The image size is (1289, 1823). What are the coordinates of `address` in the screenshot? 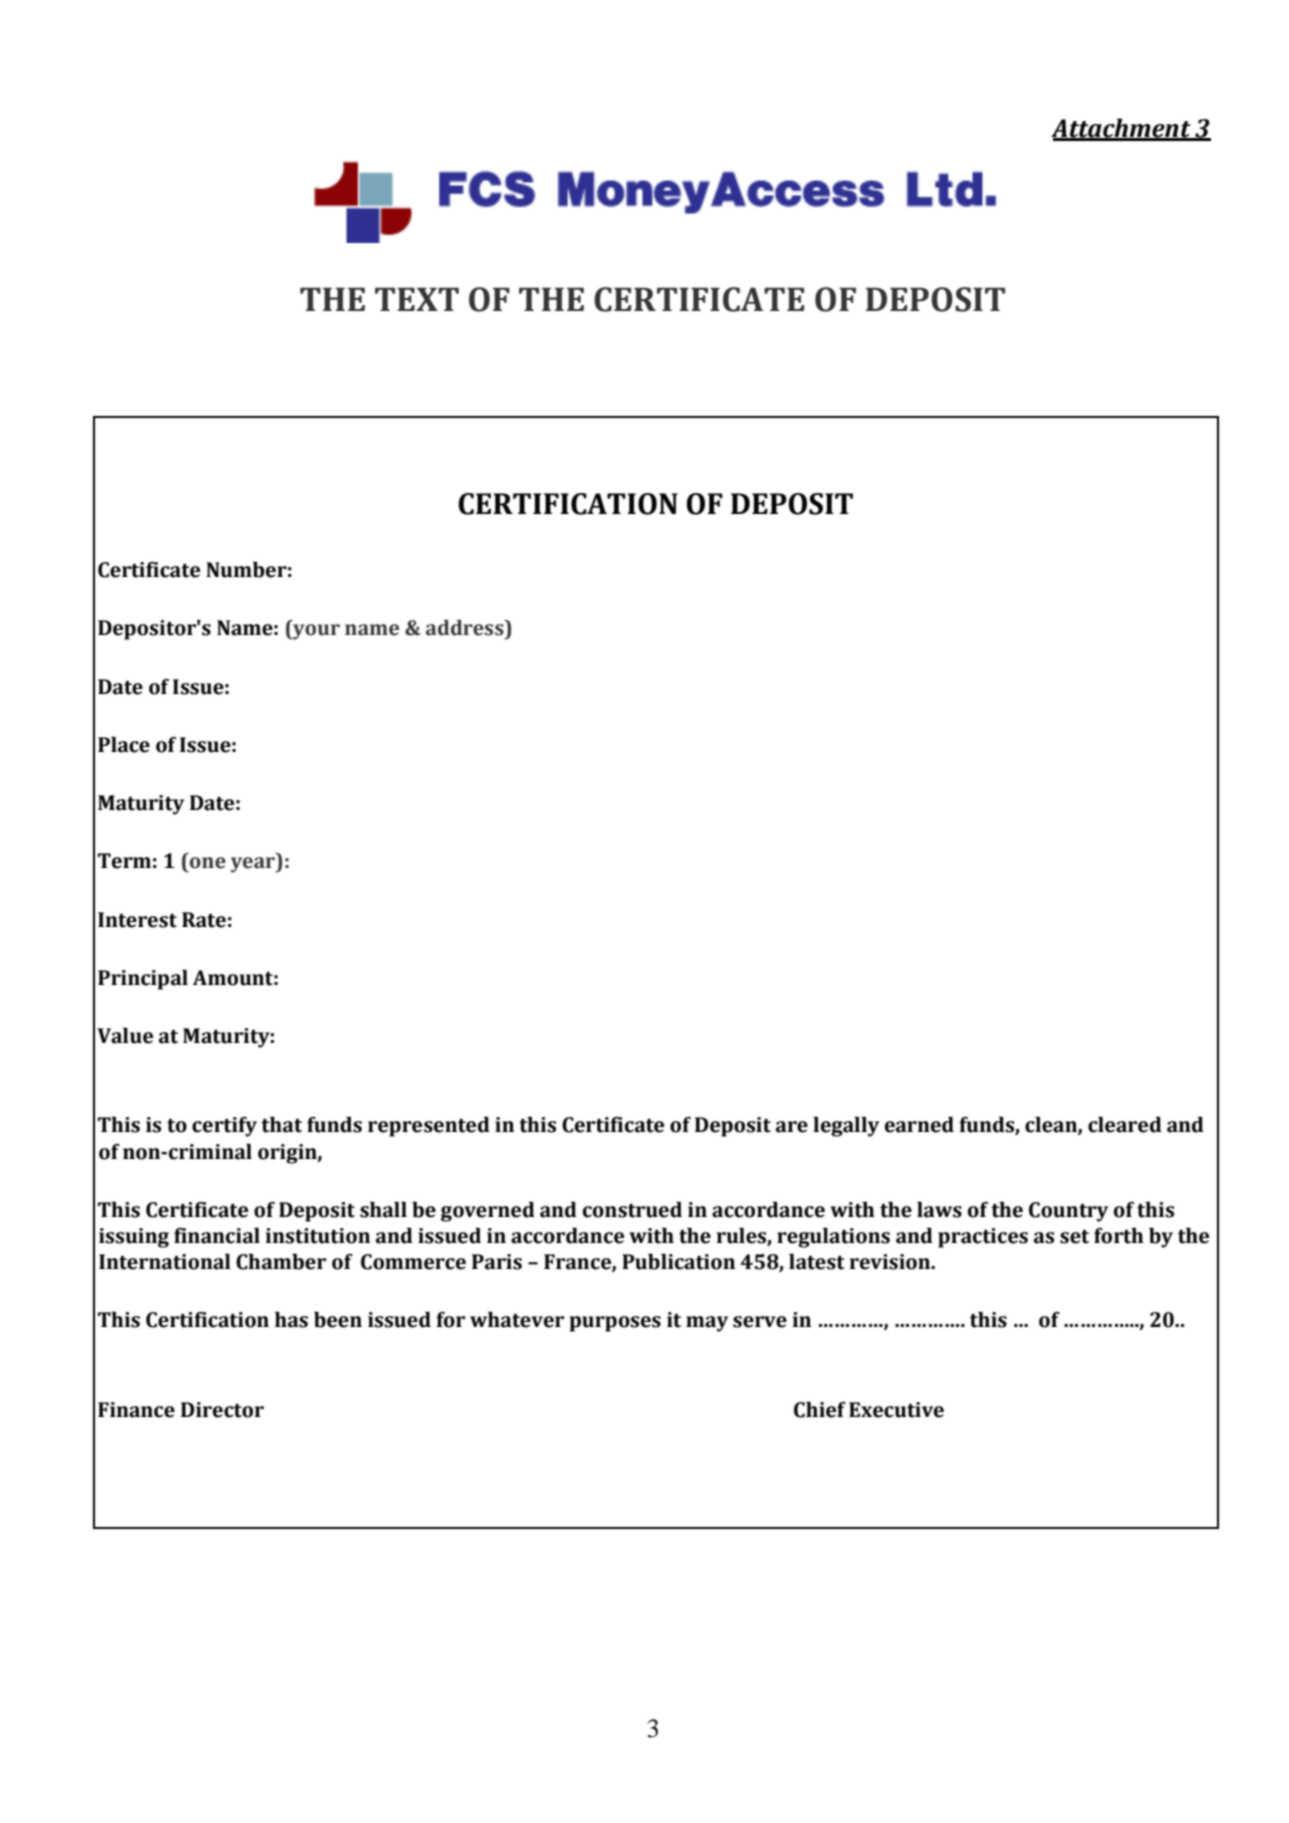 It's located at (466, 628).
